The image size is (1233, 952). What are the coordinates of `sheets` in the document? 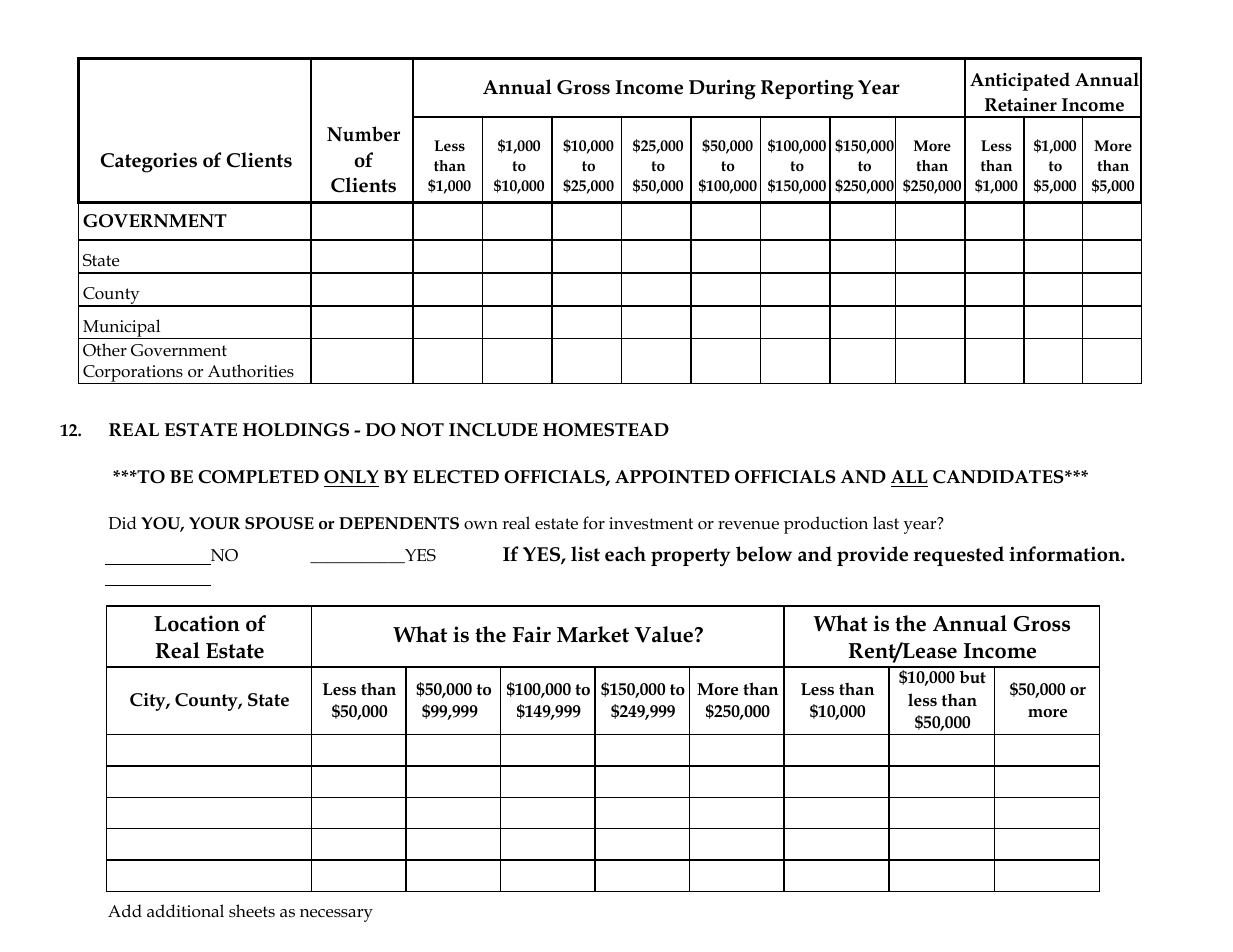 It's located at (252, 911).
